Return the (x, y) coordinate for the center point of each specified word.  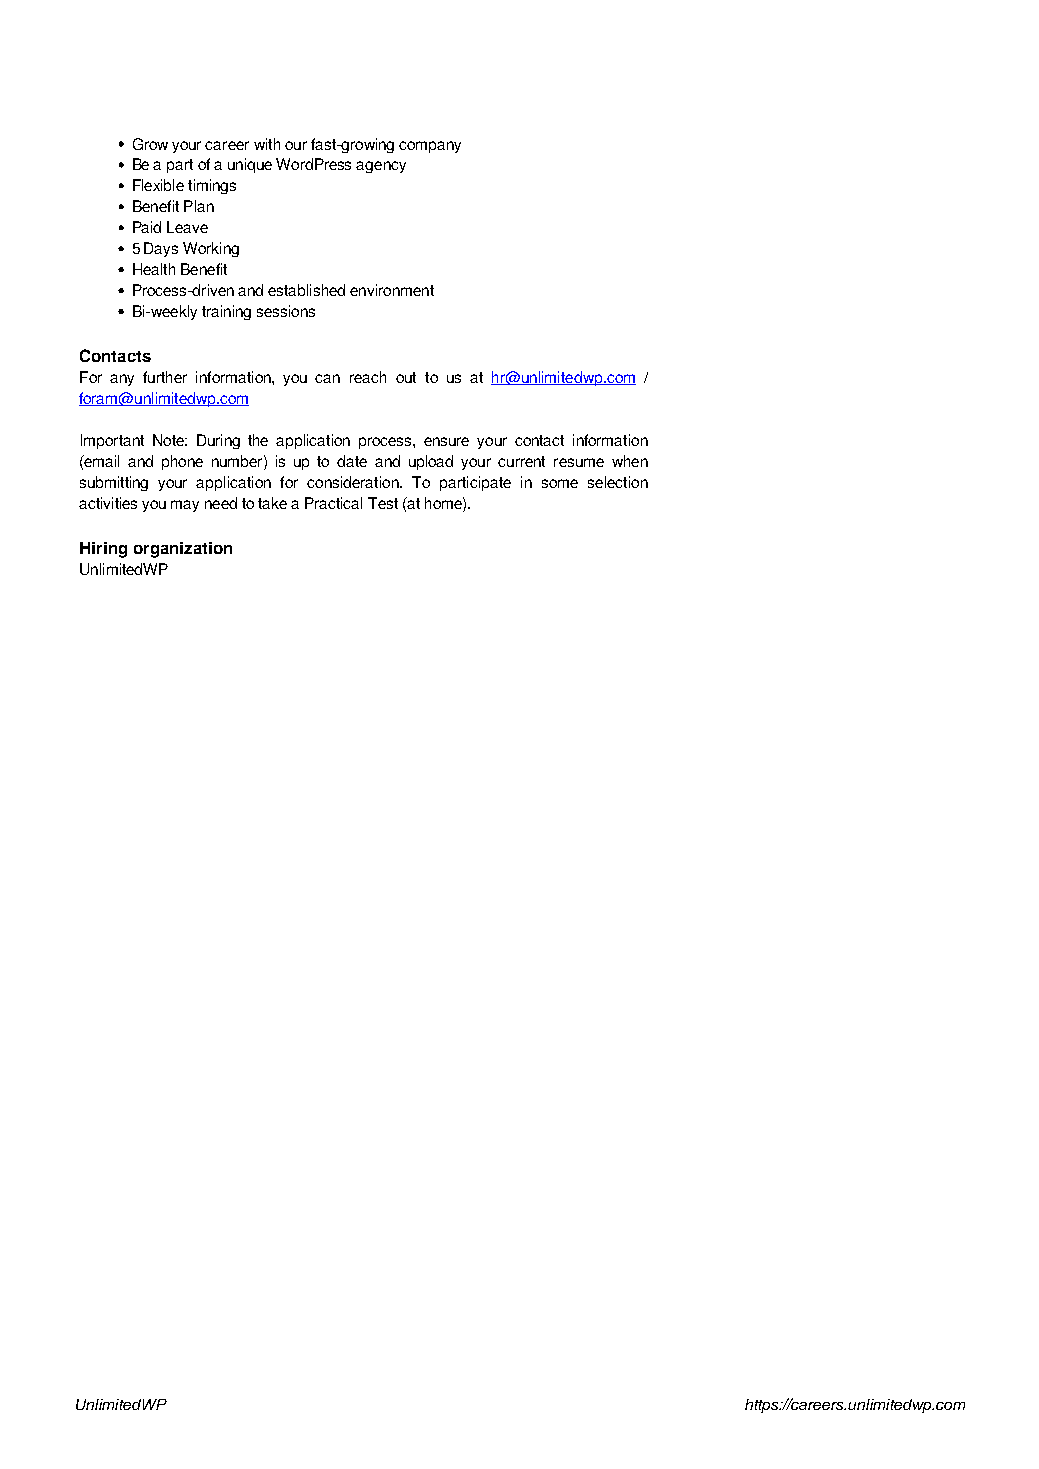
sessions (286, 311)
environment (392, 290)
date (352, 461)
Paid (147, 227)
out (406, 377)
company (430, 147)
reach (368, 377)
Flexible (158, 185)
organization (183, 550)
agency (381, 167)
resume (579, 462)
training (226, 312)
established (306, 290)
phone (182, 462)
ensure (446, 441)
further (165, 377)
